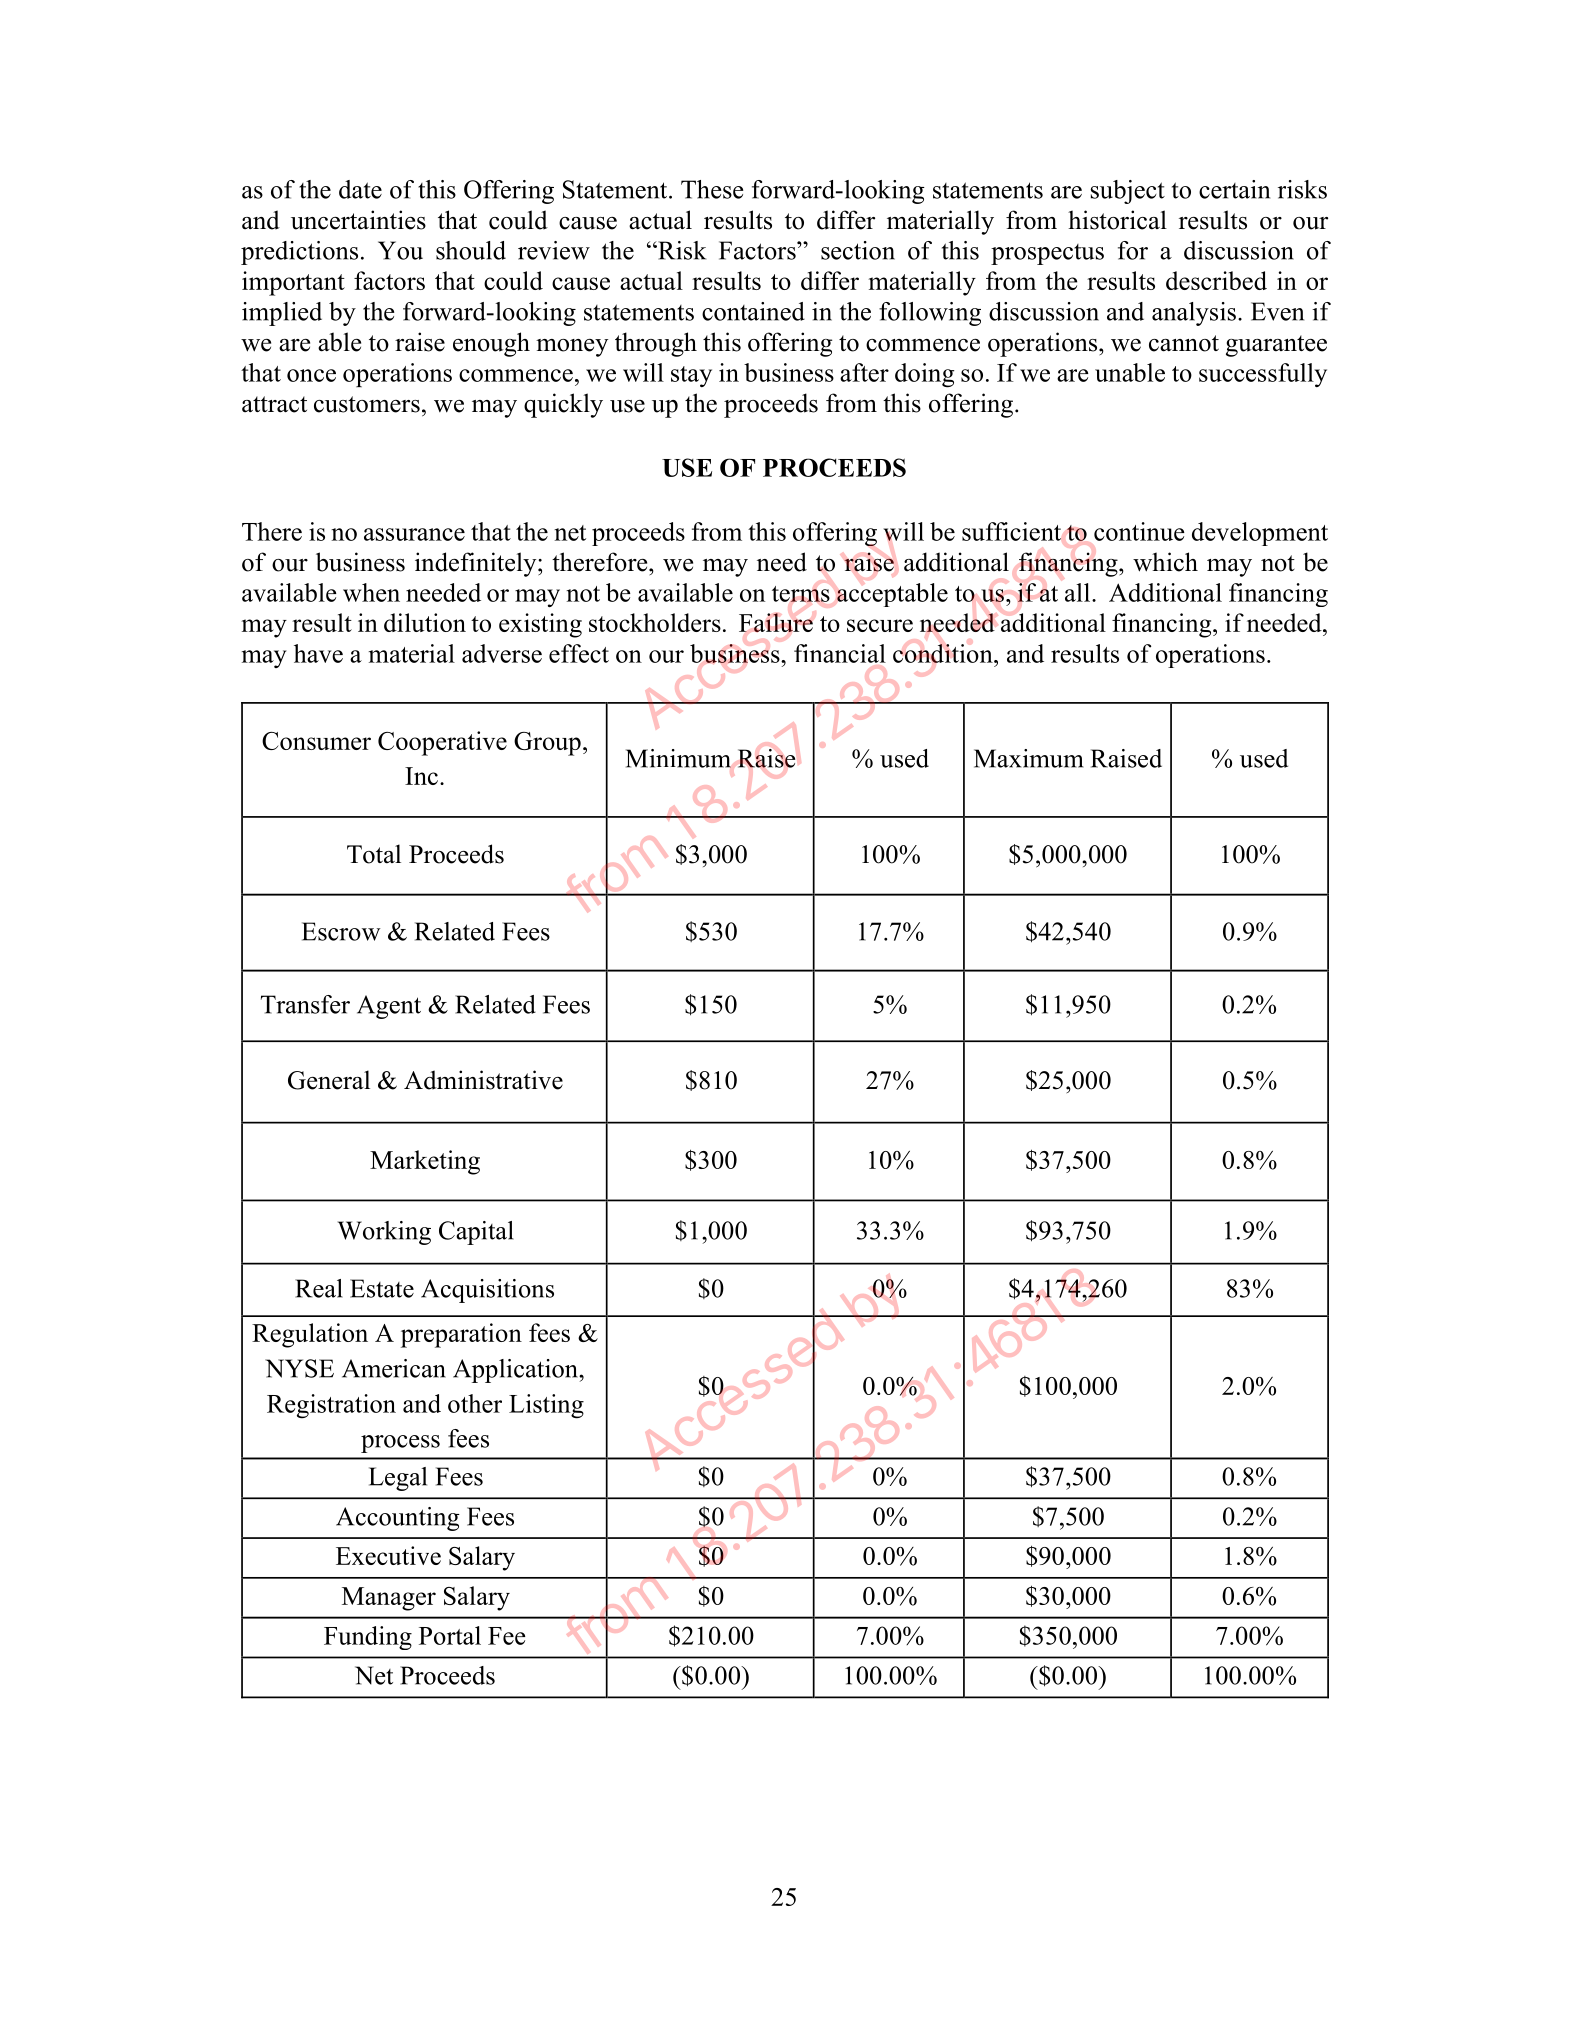 Image resolution: width=1572 pixels, height=2034 pixels. What do you see at coordinates (450, 1635) in the screenshot?
I see `Portal` at bounding box center [450, 1635].
